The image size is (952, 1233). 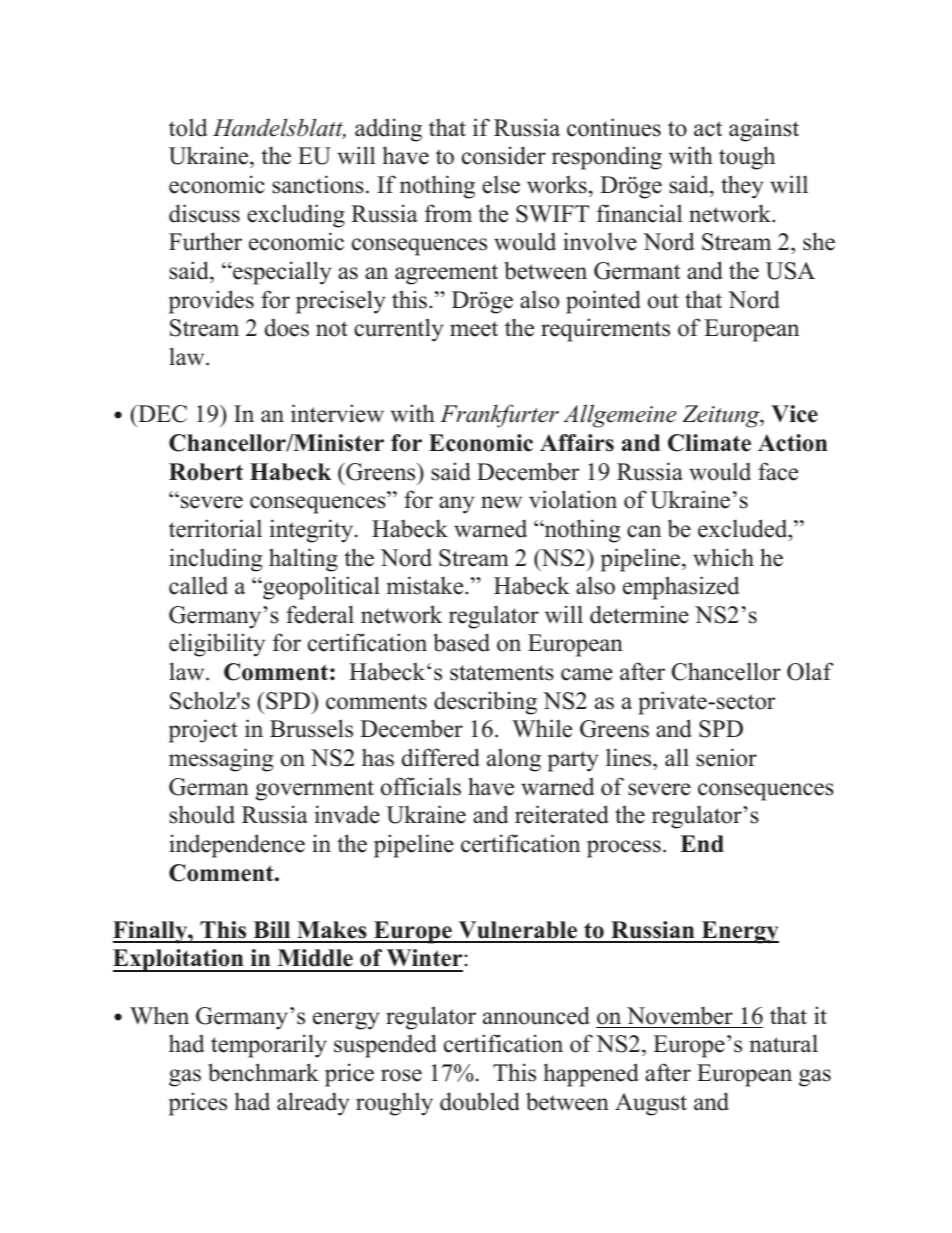 What do you see at coordinates (188, 127) in the screenshot?
I see `told` at bounding box center [188, 127].
